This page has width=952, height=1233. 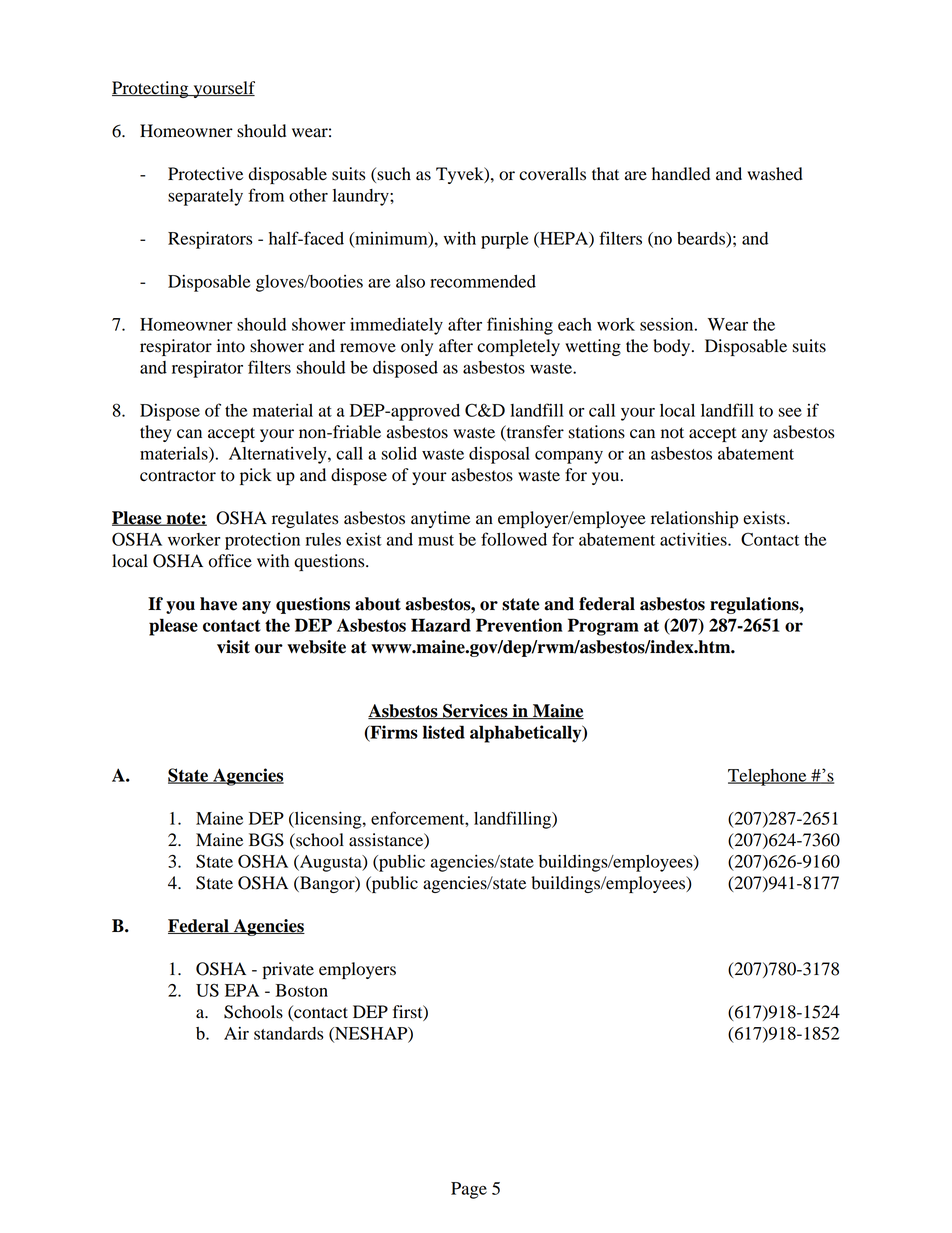 What do you see at coordinates (236, 1033) in the page?
I see `Air` at bounding box center [236, 1033].
